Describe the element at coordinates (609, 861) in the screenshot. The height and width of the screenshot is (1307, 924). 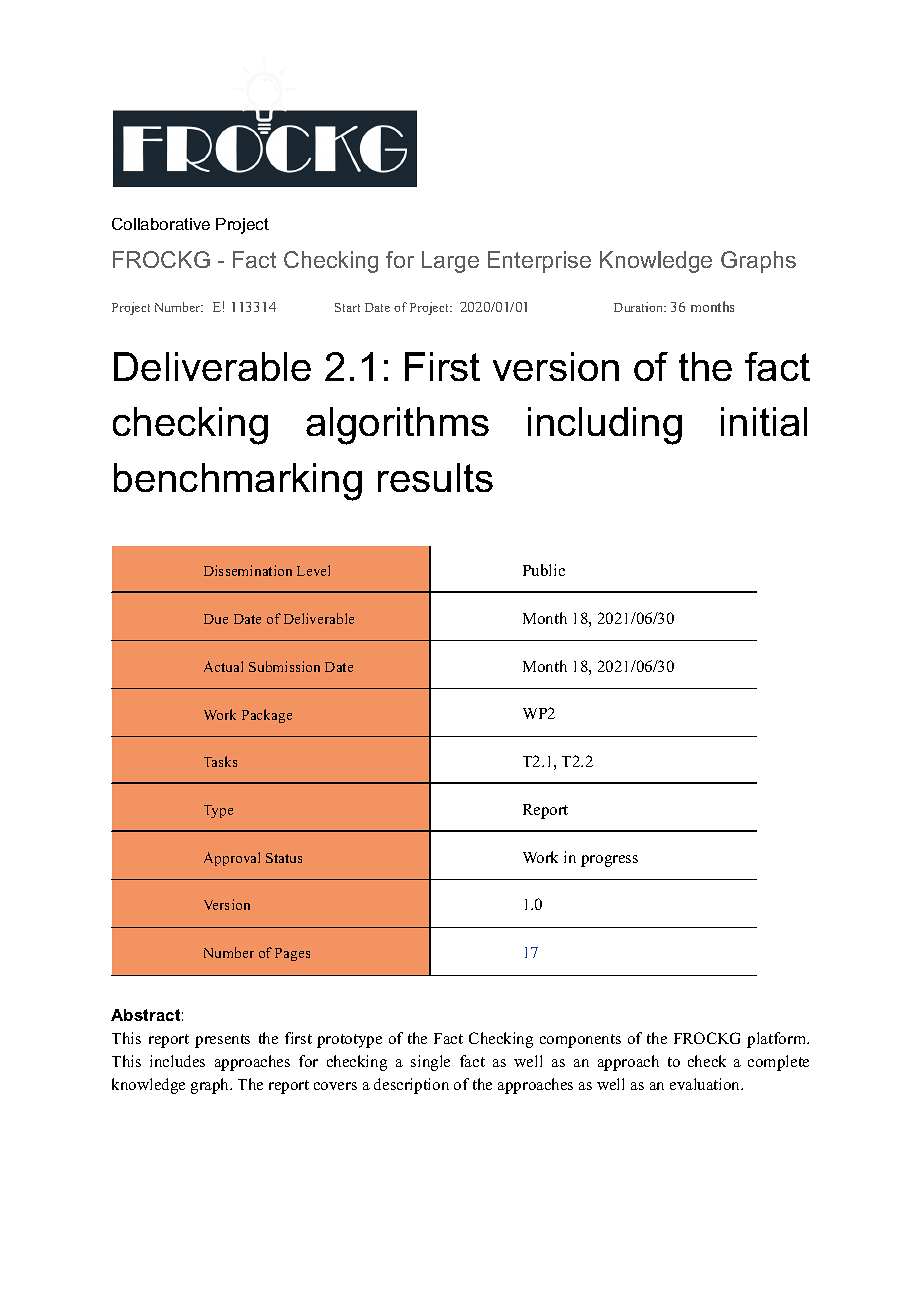
I see `progress` at that location.
